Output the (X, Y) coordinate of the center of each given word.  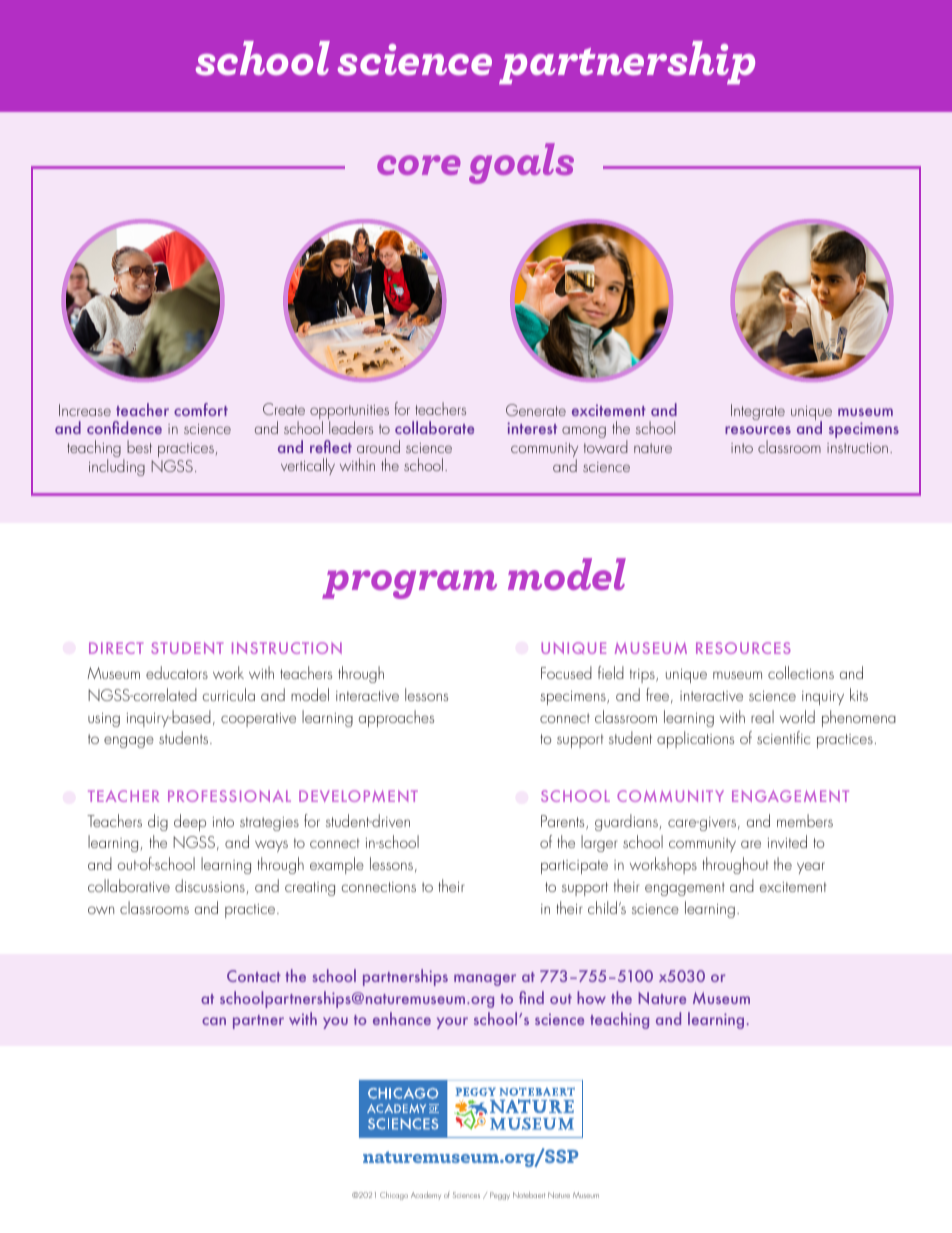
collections (801, 672)
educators (177, 672)
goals (521, 163)
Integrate (758, 412)
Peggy (500, 1196)
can (214, 1021)
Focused (566, 672)
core (419, 165)
